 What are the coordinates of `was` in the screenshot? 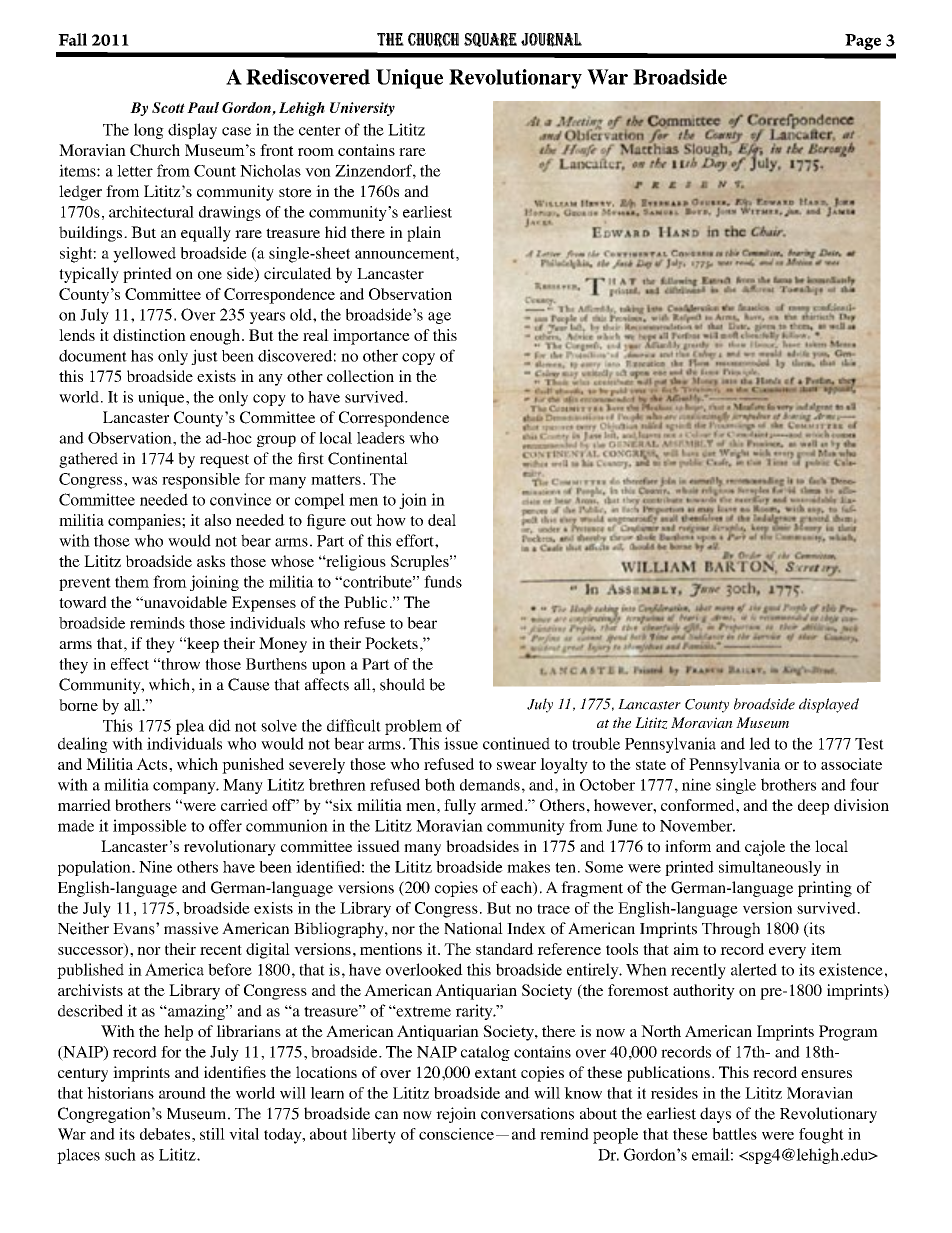 It's located at (144, 480).
